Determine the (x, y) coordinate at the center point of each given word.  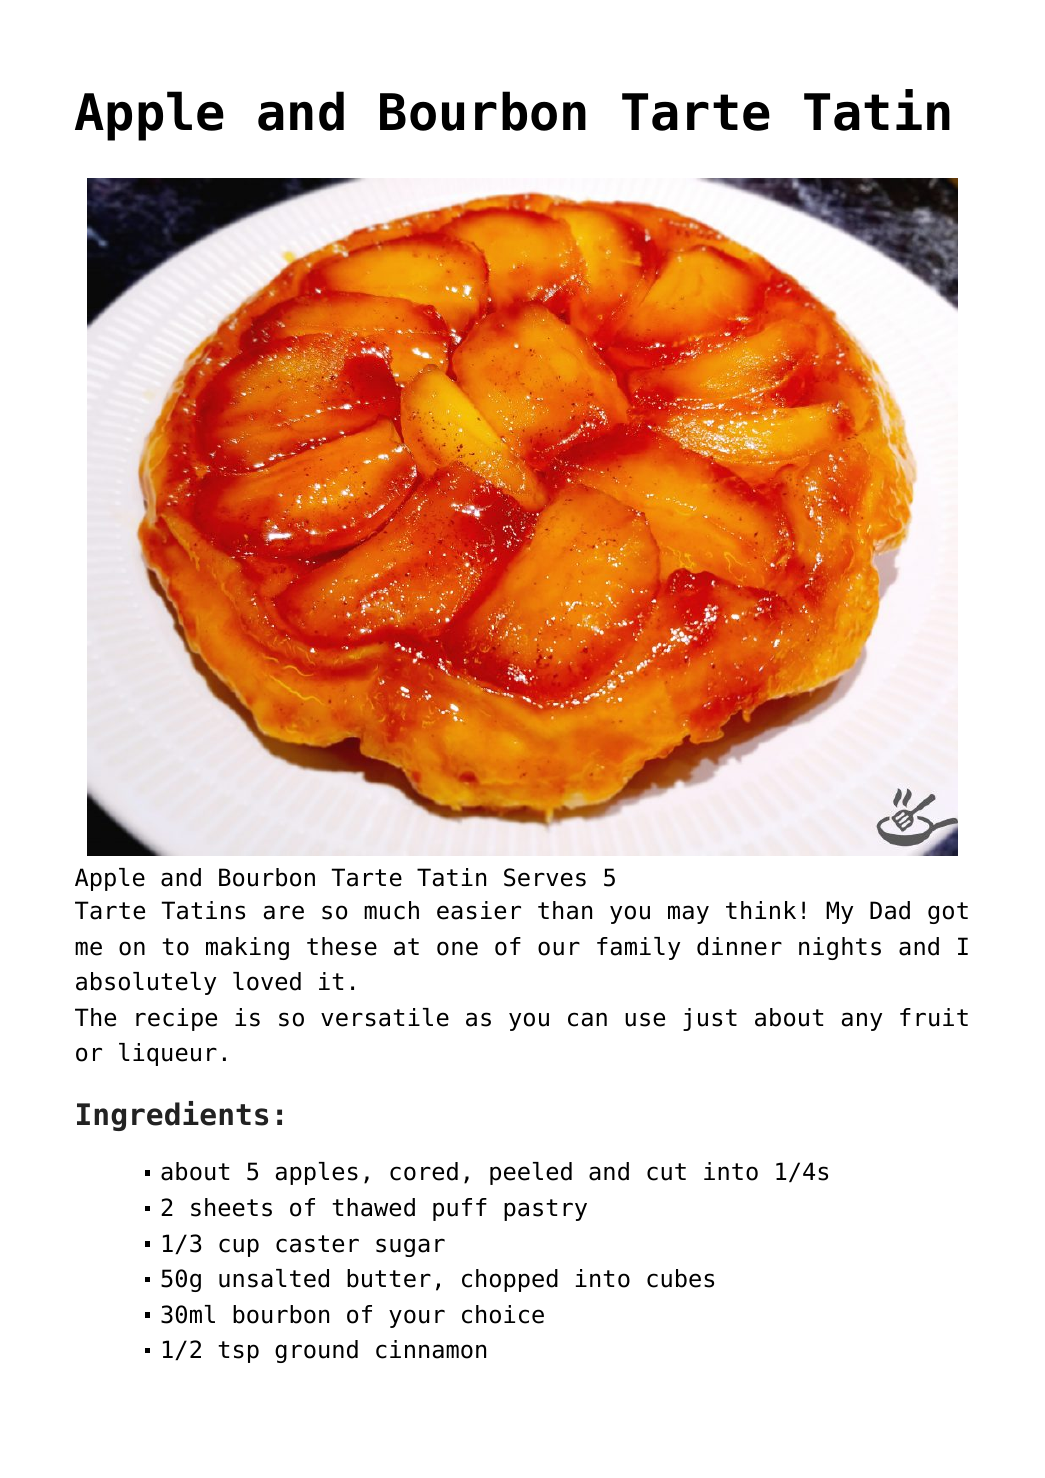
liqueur (168, 1054)
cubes (680, 1278)
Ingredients (172, 1116)
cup (239, 1247)
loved (267, 981)
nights (840, 948)
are (284, 912)
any (862, 1021)
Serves (545, 877)
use (645, 1019)
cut (666, 1172)
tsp (238, 1352)
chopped (510, 1280)
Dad (890, 910)
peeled (531, 1173)
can (587, 1019)
